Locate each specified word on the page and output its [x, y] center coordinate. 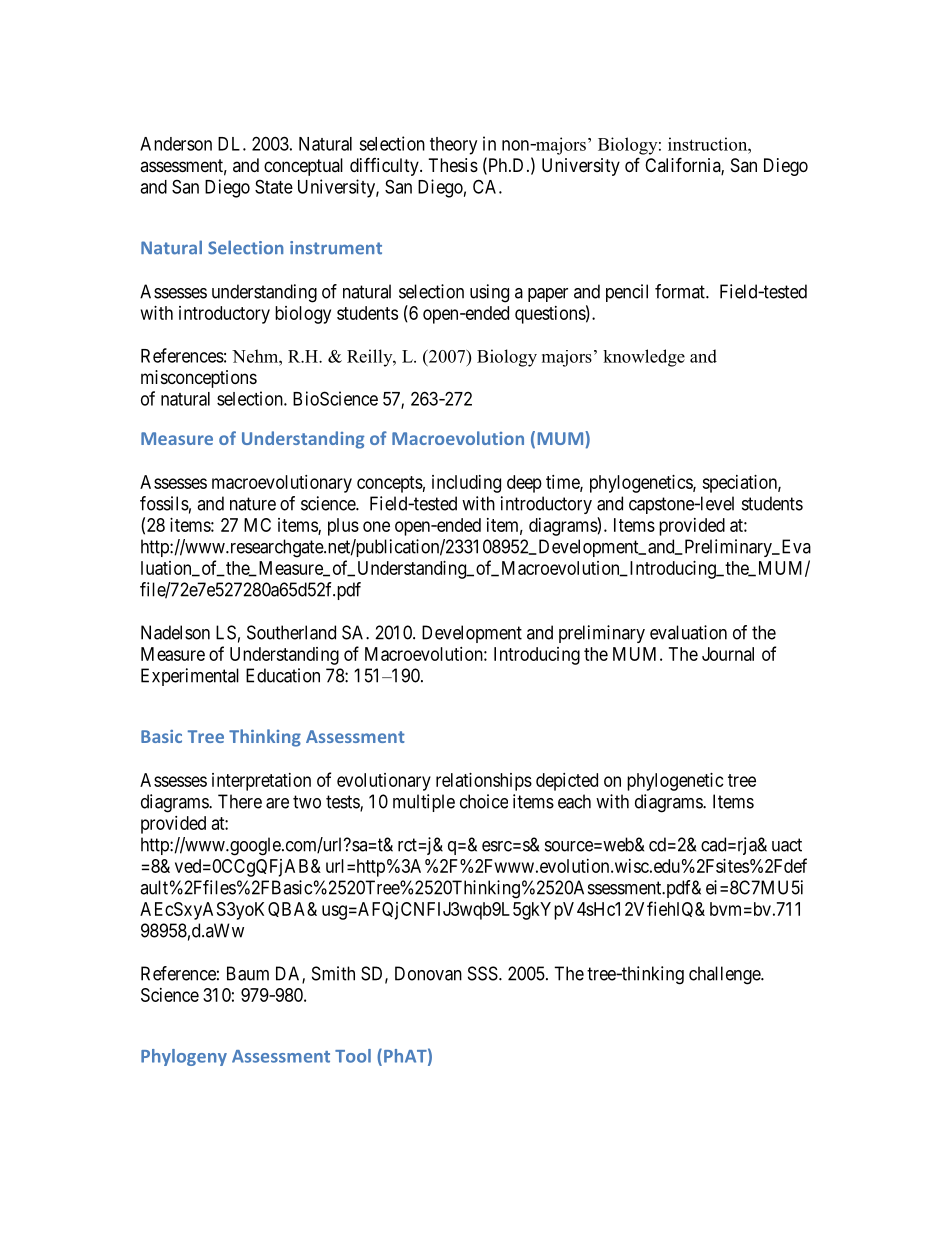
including [466, 484]
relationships [484, 782]
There [240, 801]
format [681, 291]
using [489, 293]
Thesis [453, 165]
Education [283, 675]
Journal [728, 654]
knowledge [644, 358]
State [274, 186]
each [574, 801]
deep [524, 484]
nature [253, 504]
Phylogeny [184, 1057]
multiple [424, 803]
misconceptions [199, 379]
